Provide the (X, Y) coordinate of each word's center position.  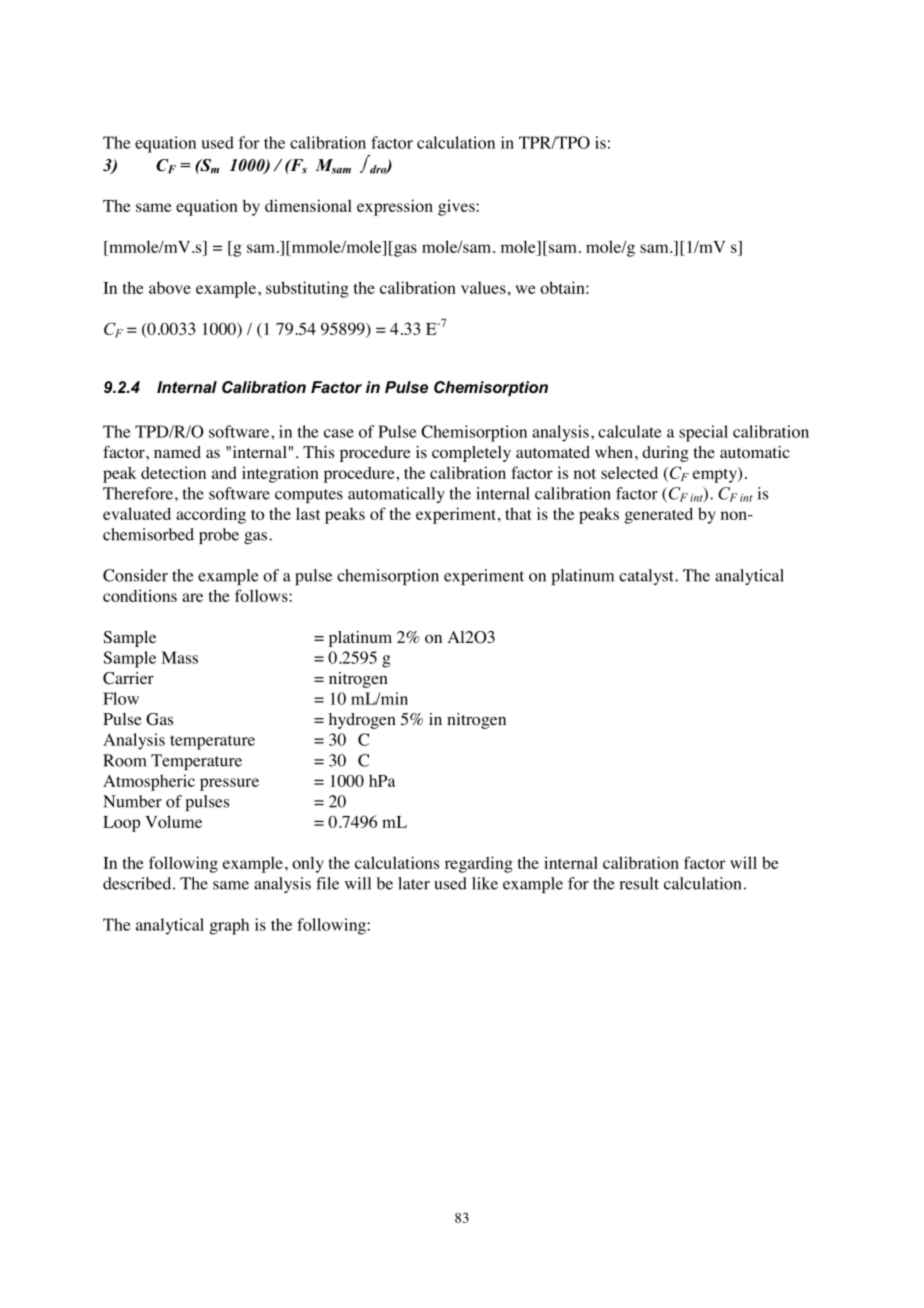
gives (457, 207)
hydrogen (362, 721)
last (308, 513)
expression (395, 207)
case (339, 433)
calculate (629, 431)
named (177, 452)
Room (125, 760)
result (639, 883)
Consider (135, 575)
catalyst (647, 577)
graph (229, 926)
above (170, 287)
